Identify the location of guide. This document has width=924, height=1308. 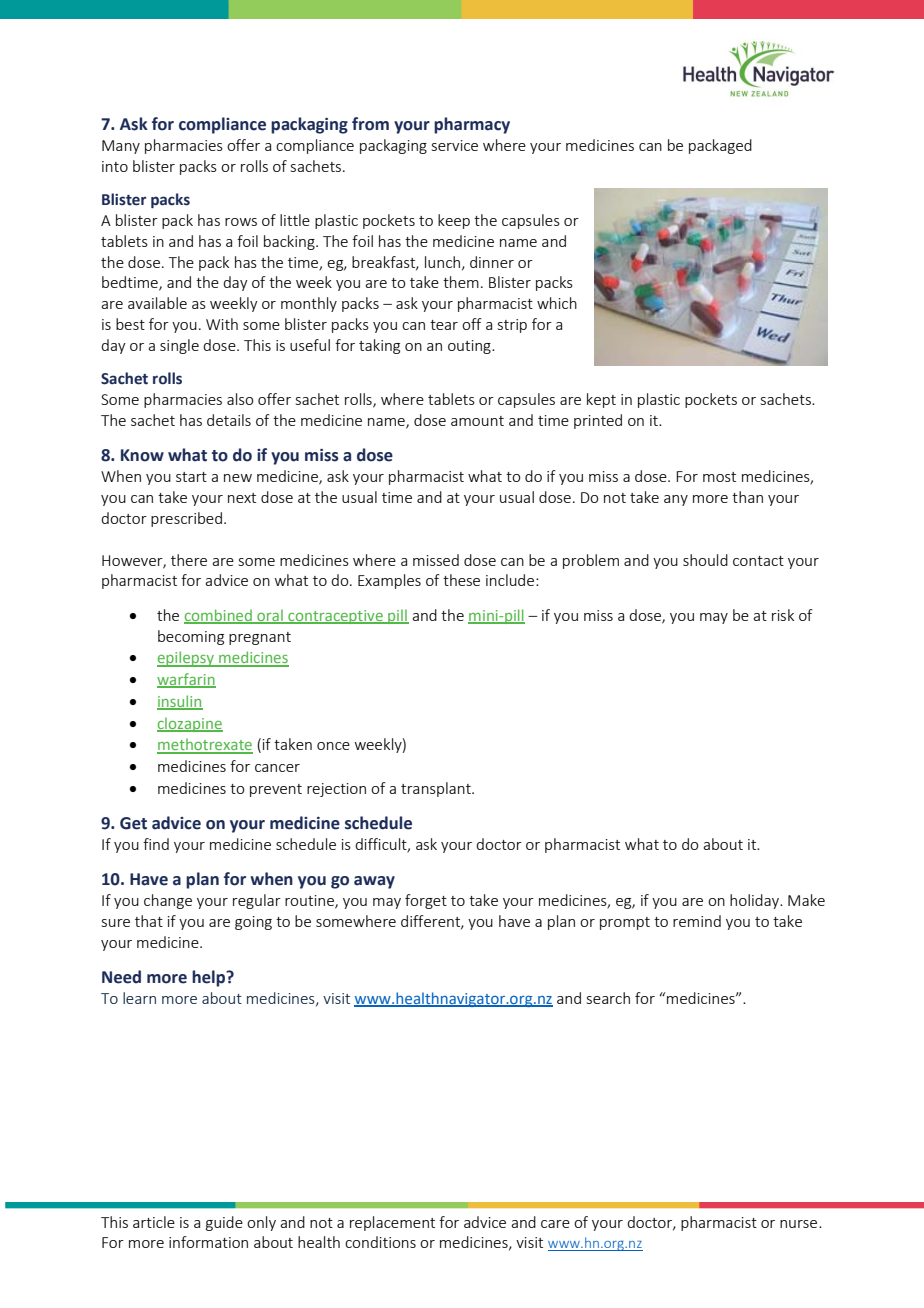
(224, 1223).
